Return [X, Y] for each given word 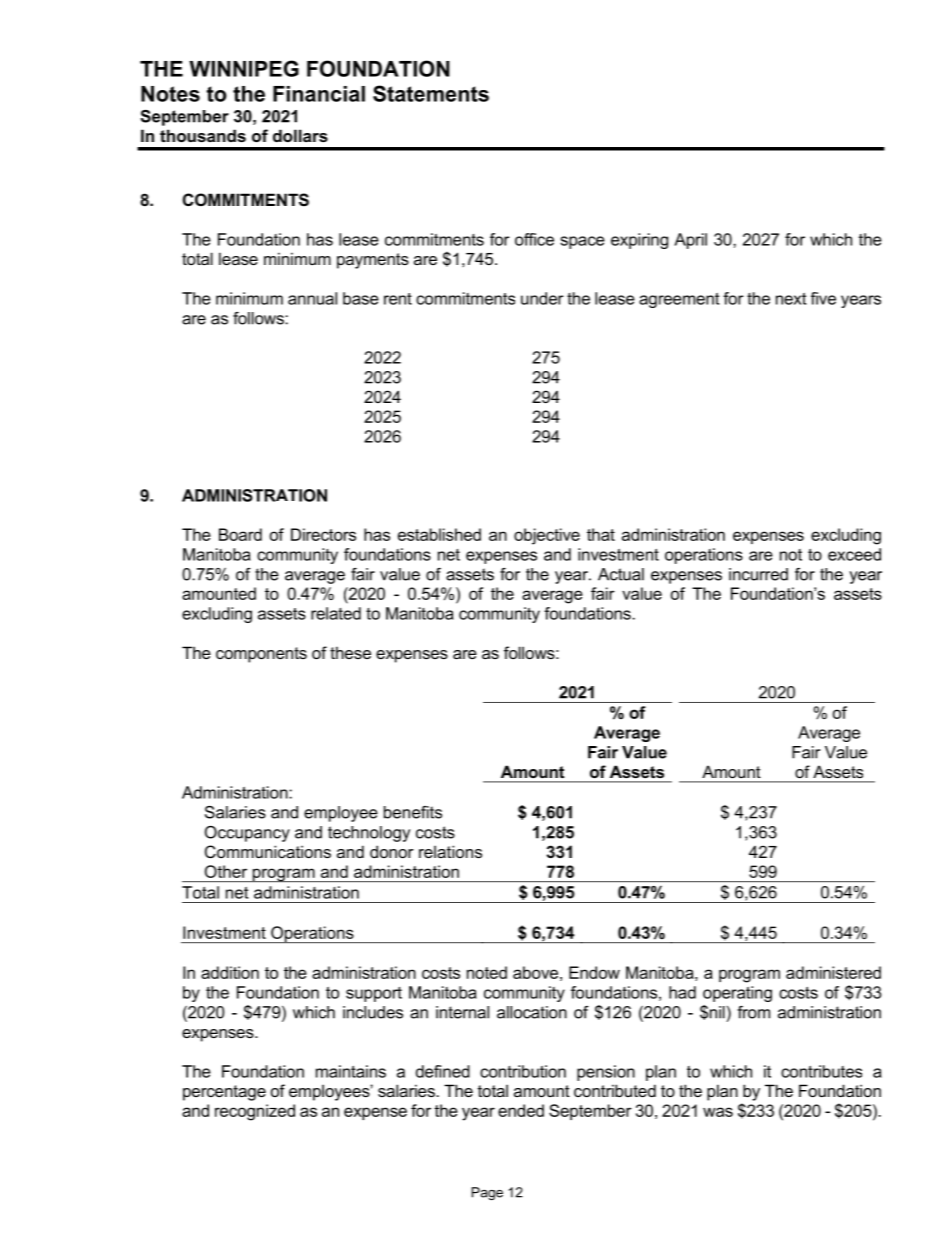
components [261, 655]
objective [547, 536]
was [718, 1112]
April [690, 241]
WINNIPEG [244, 68]
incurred [758, 574]
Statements [431, 93]
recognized [255, 1112]
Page [487, 1193]
